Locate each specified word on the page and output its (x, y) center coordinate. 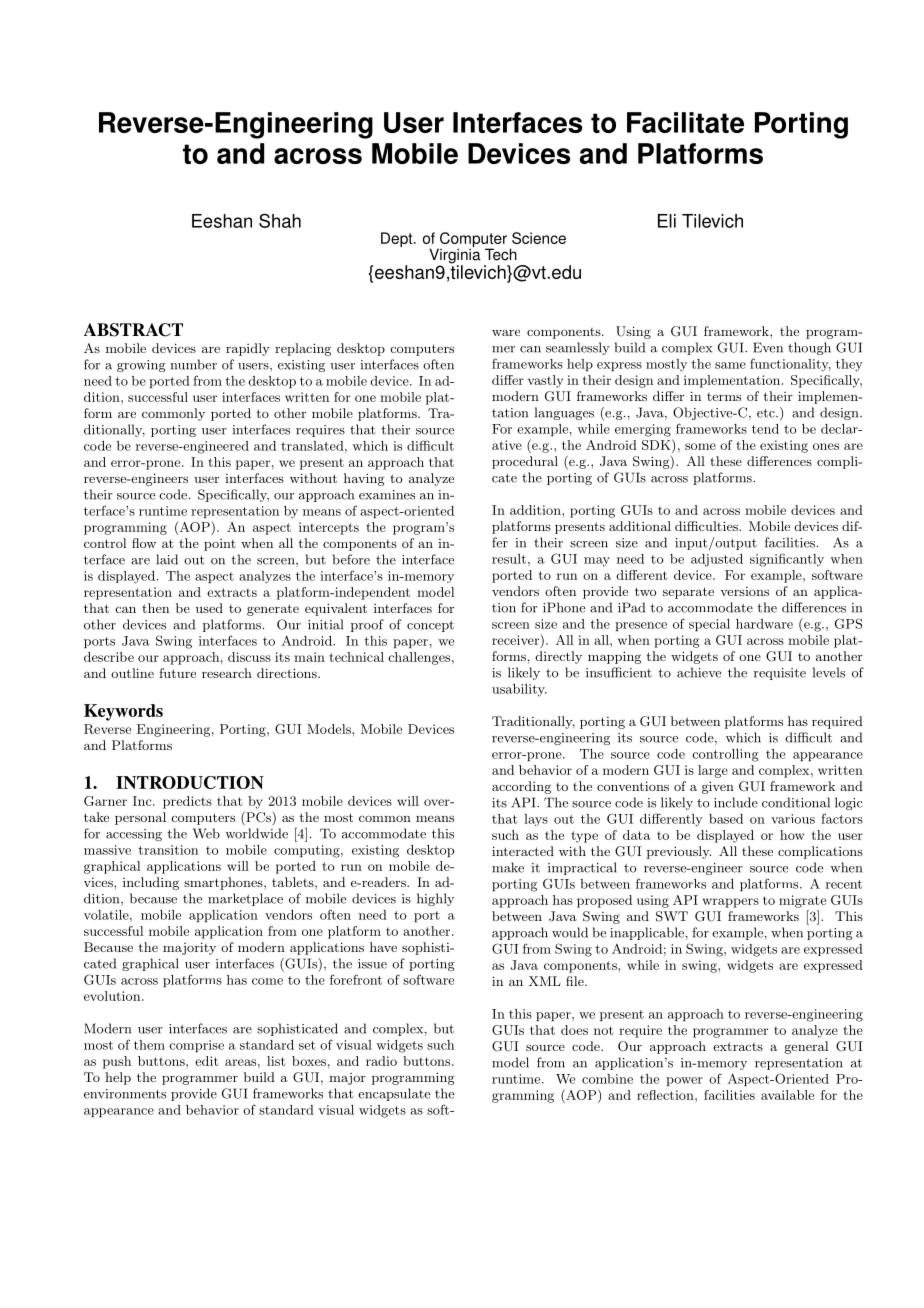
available (787, 1095)
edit (207, 1061)
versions (744, 591)
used (209, 608)
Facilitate (685, 122)
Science (539, 238)
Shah (280, 220)
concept (430, 626)
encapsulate (394, 1094)
